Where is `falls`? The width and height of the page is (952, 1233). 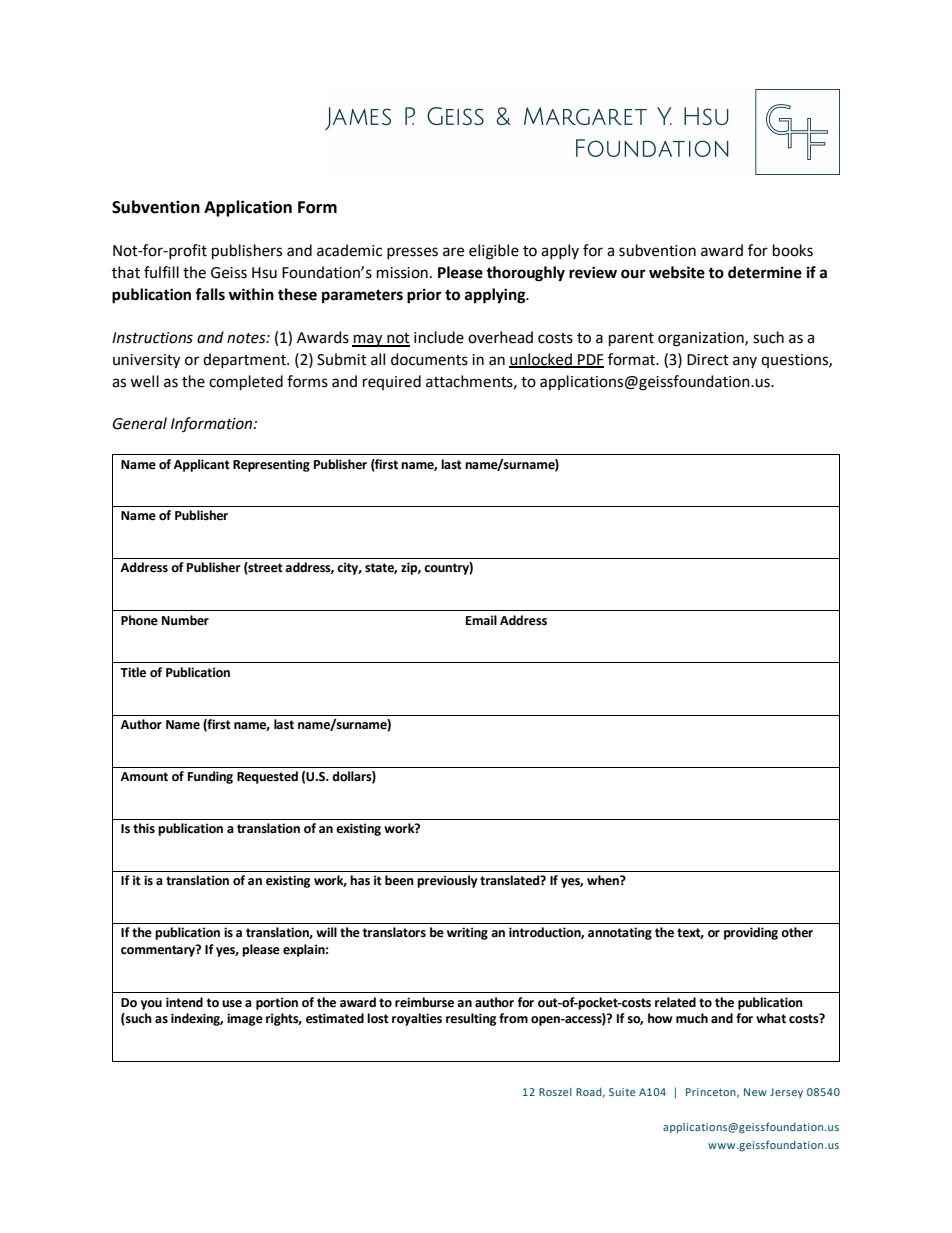
falls is located at coordinates (210, 294).
